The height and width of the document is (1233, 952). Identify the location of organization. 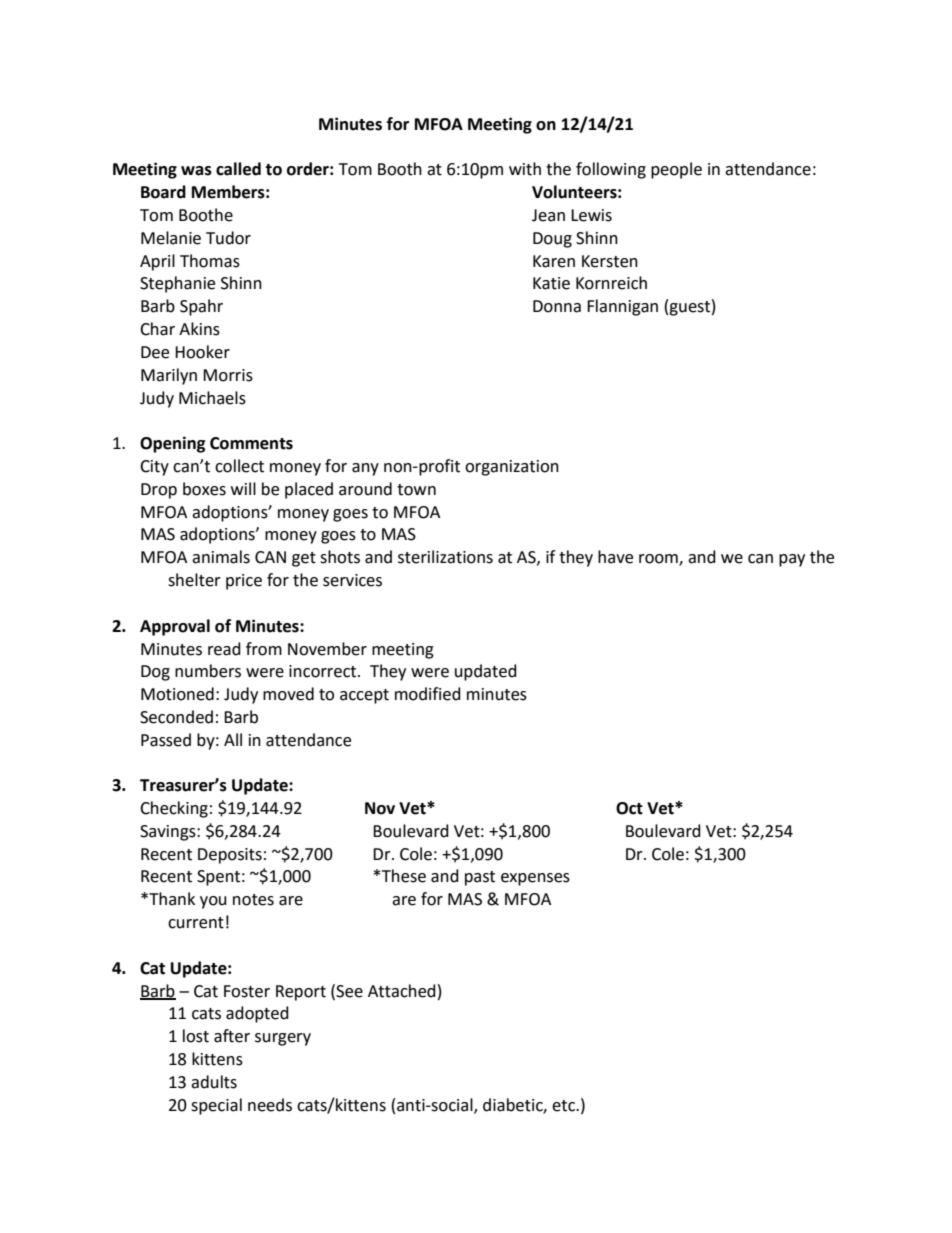
(512, 468).
